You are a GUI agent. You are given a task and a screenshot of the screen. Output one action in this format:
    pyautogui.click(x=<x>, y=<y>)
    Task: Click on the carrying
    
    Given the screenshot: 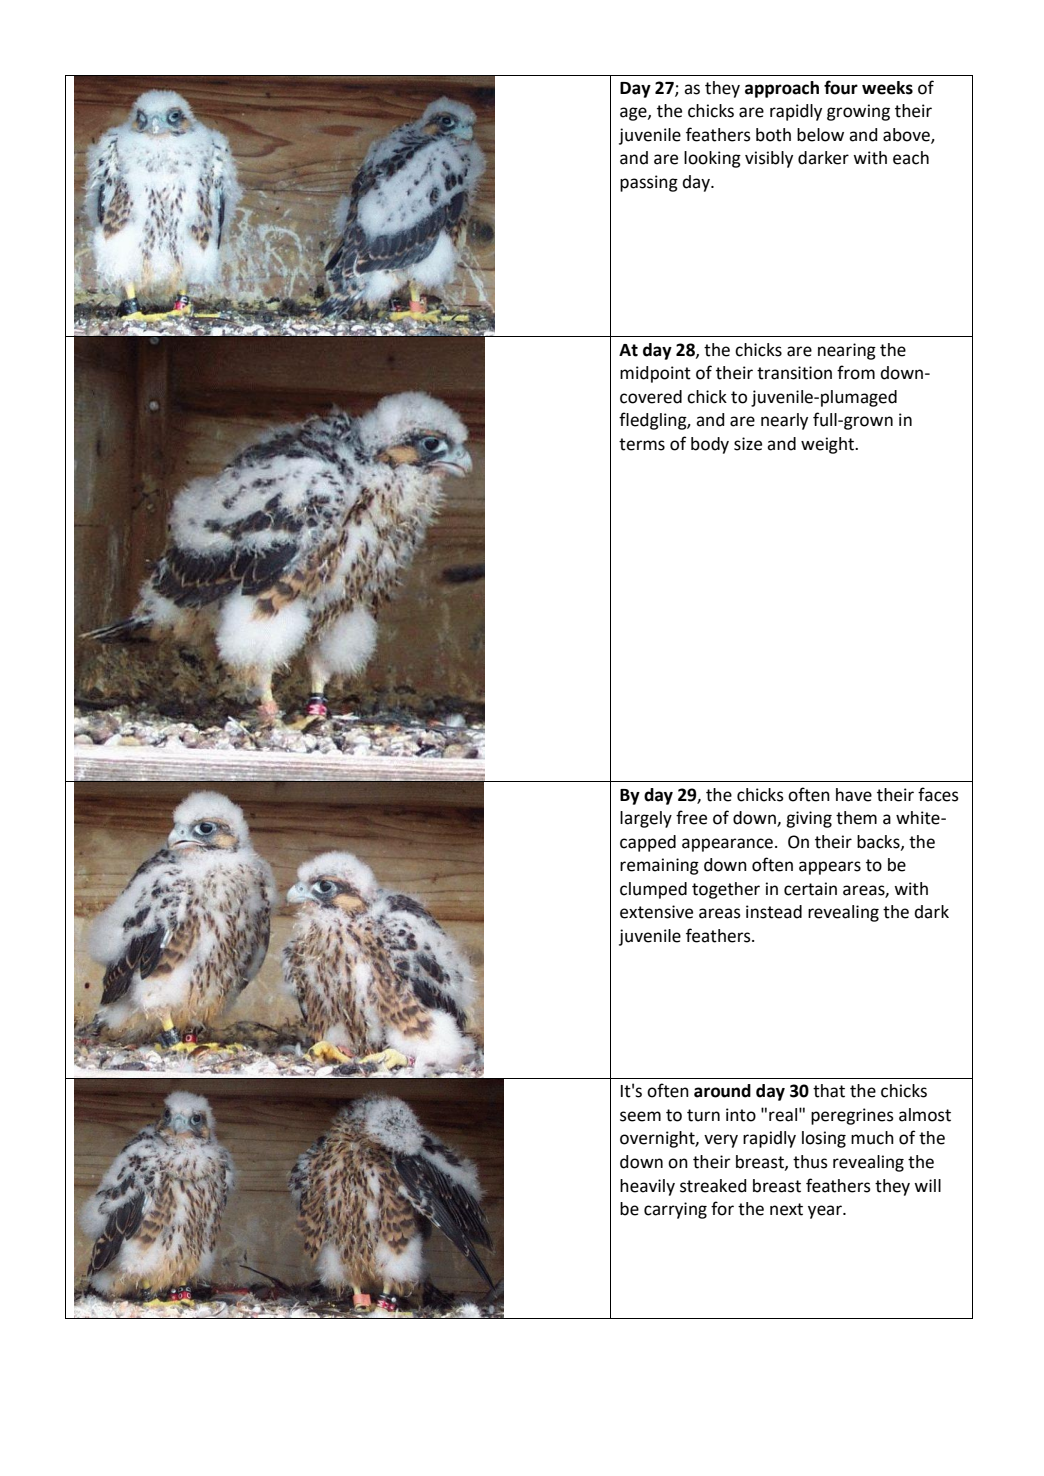 What is the action you would take?
    pyautogui.click(x=675, y=1210)
